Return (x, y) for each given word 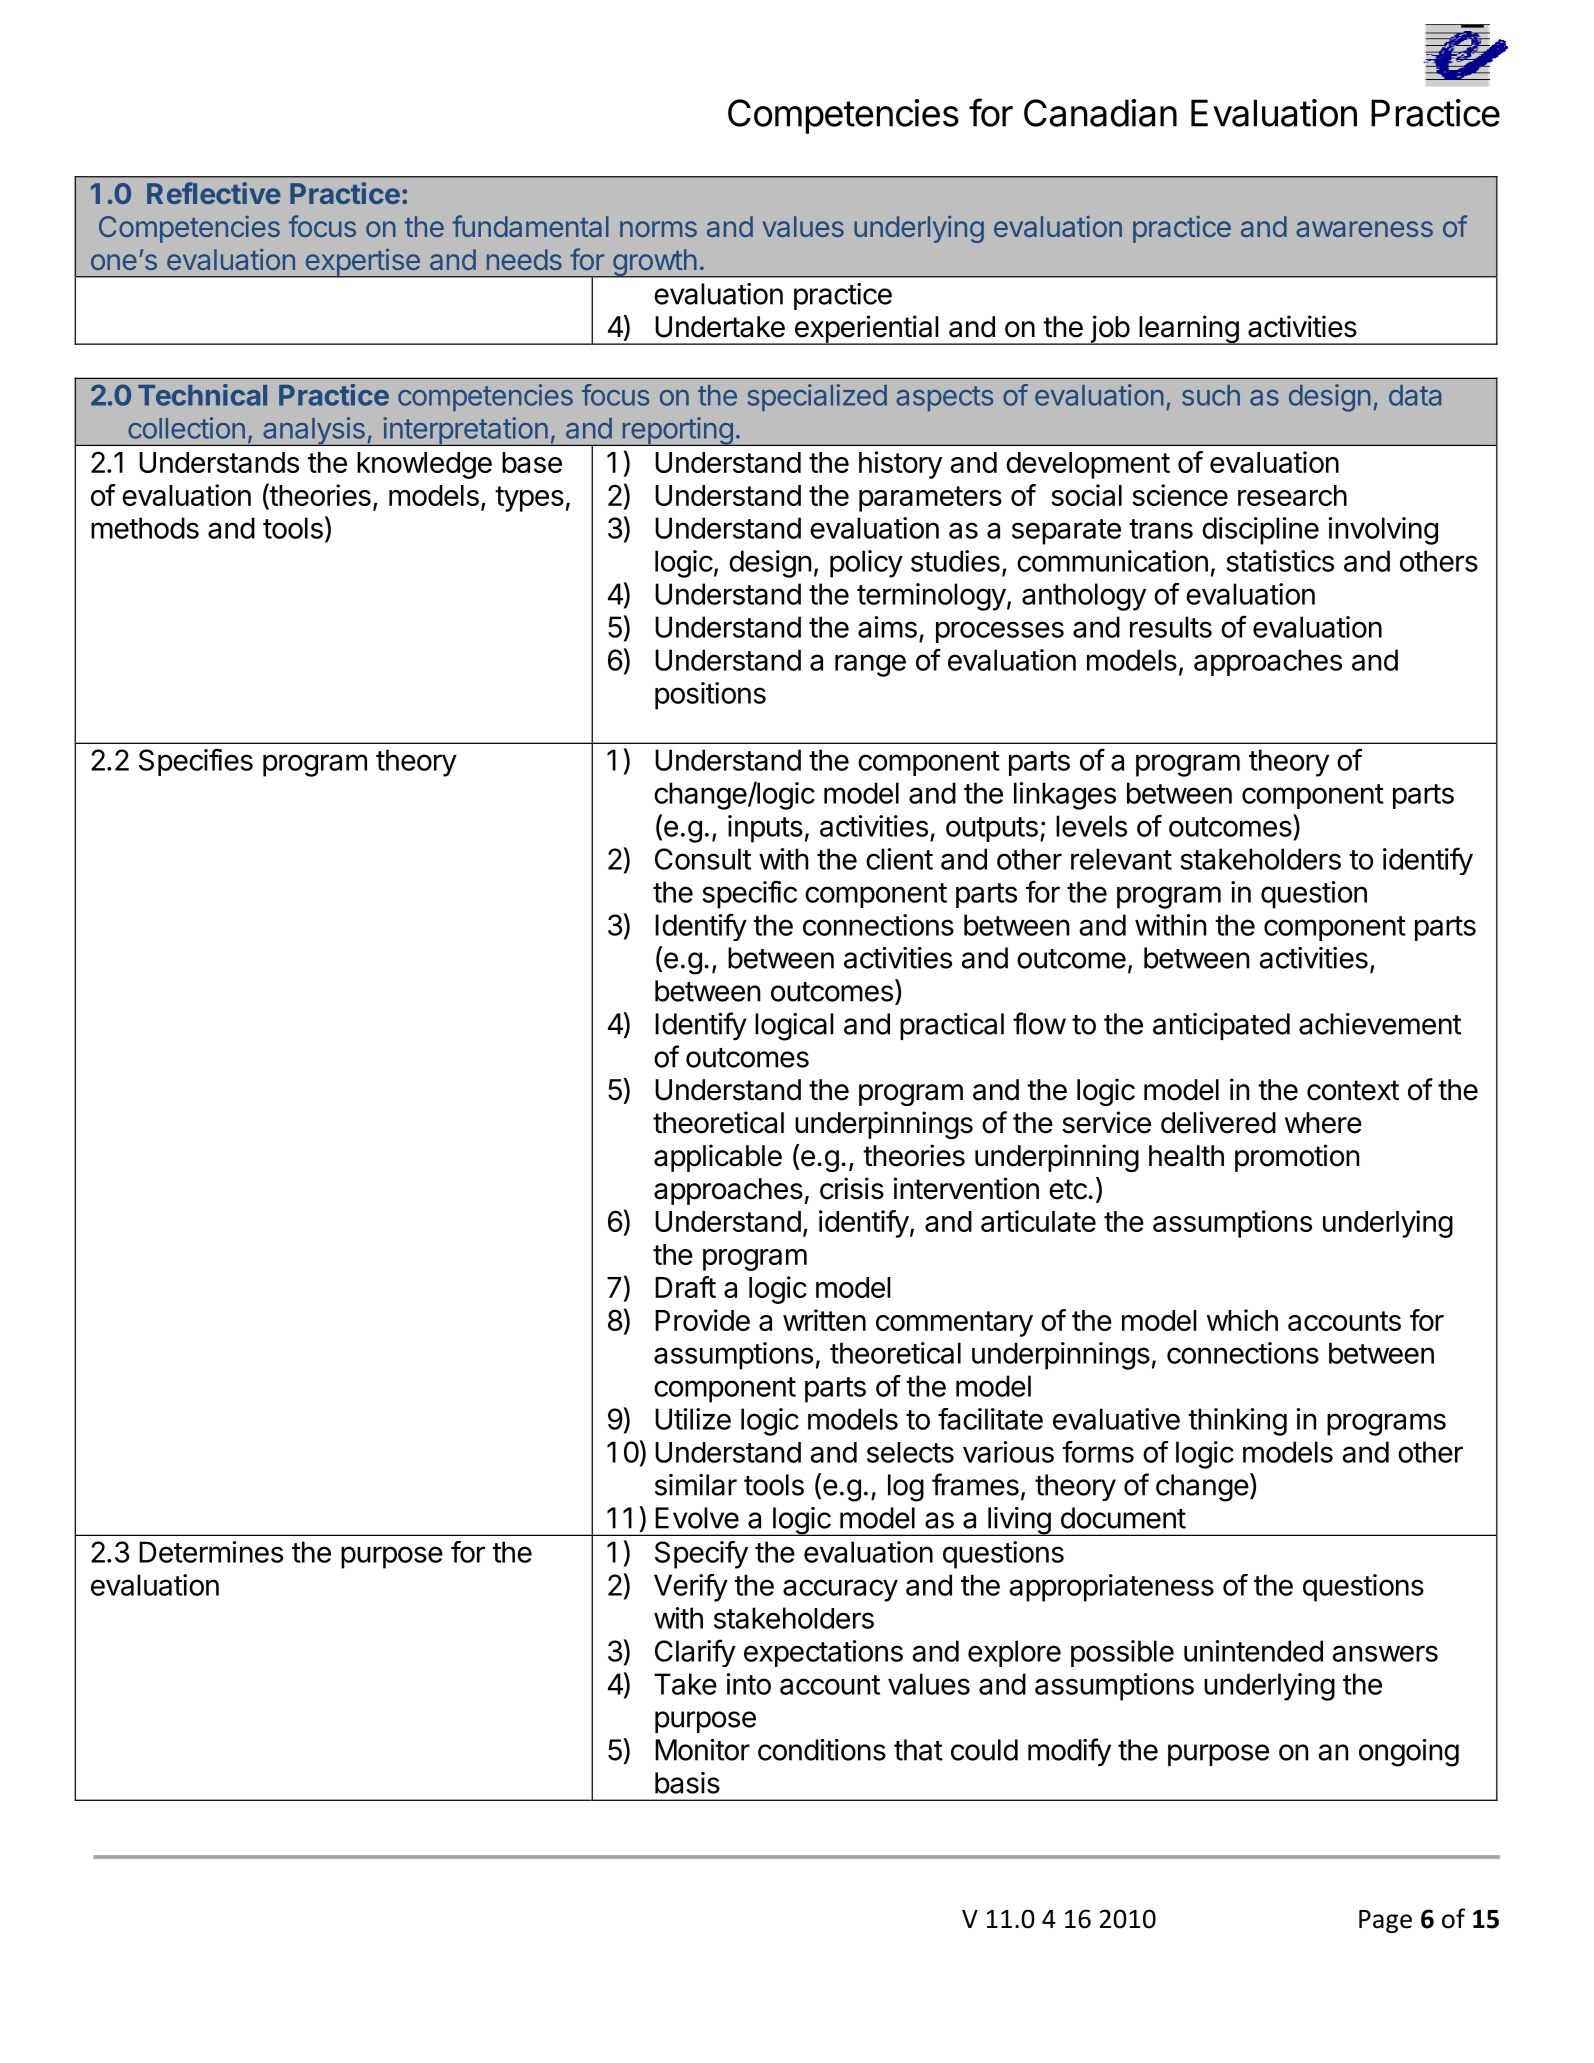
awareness (1364, 229)
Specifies (196, 762)
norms (658, 229)
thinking (1237, 1422)
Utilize (693, 1419)
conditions (822, 1750)
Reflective (214, 193)
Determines (211, 1552)
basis (687, 1783)
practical (952, 1026)
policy (866, 564)
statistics (1280, 561)
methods (145, 528)
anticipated (1221, 1026)
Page (1385, 1921)
